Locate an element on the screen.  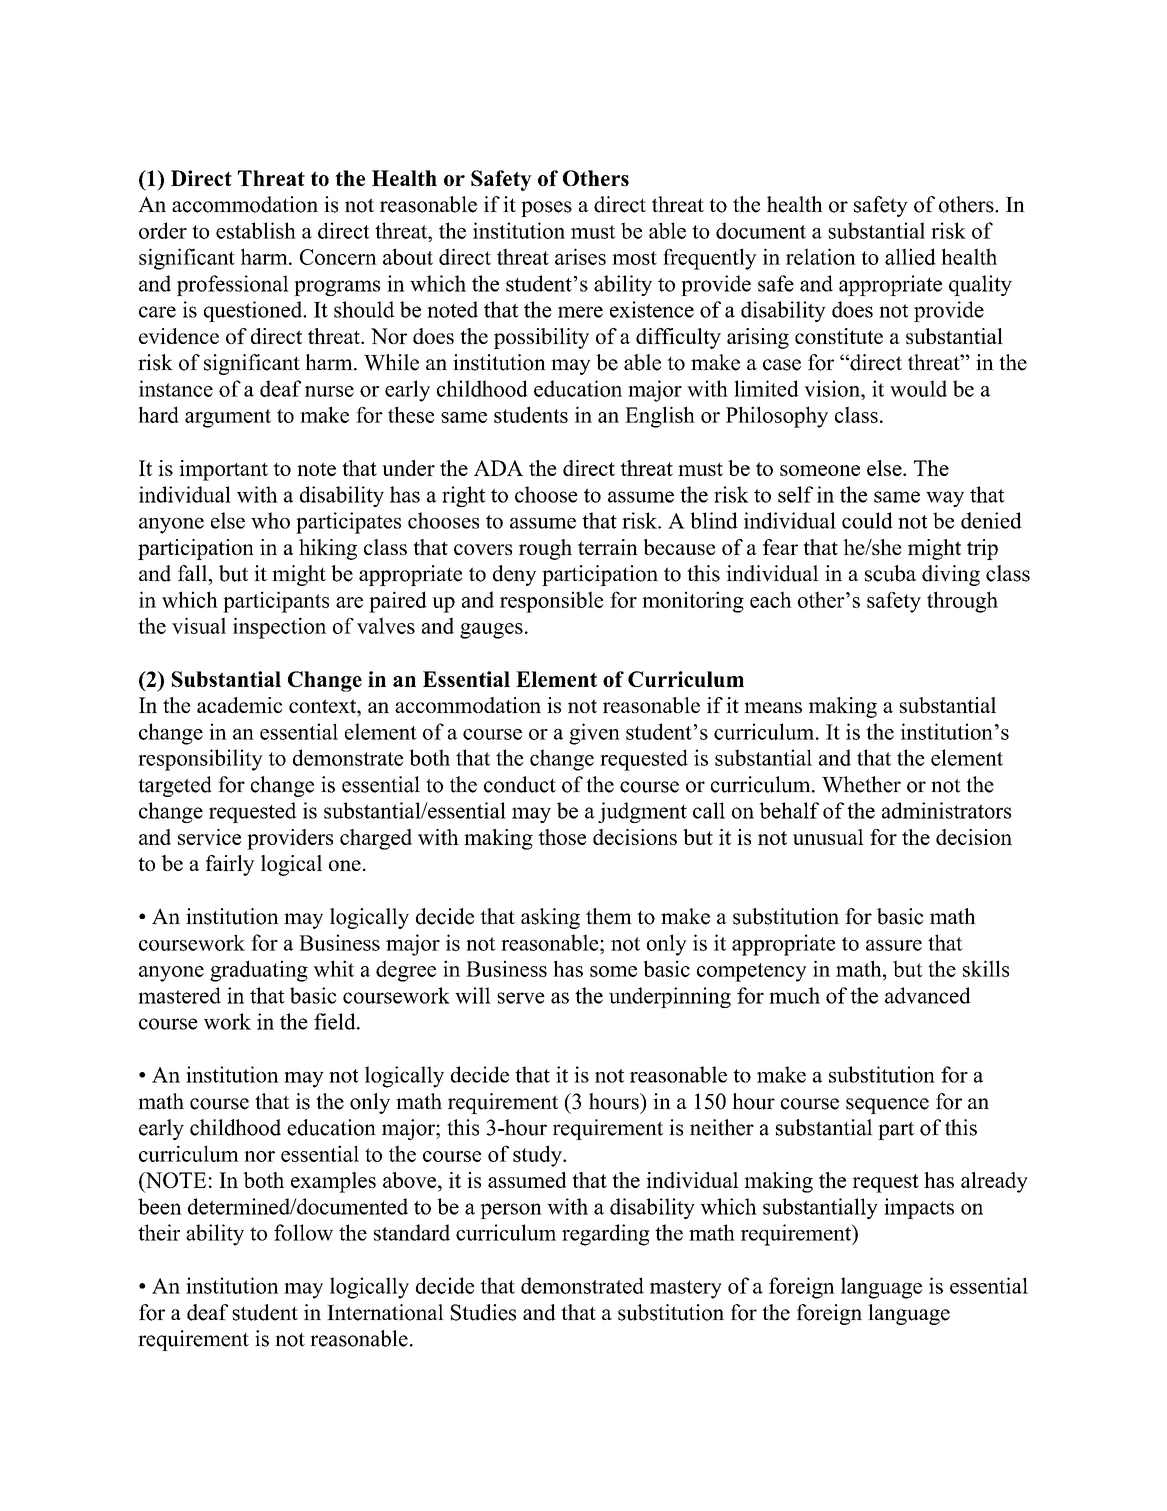
responsibility is located at coordinates (200, 760).
